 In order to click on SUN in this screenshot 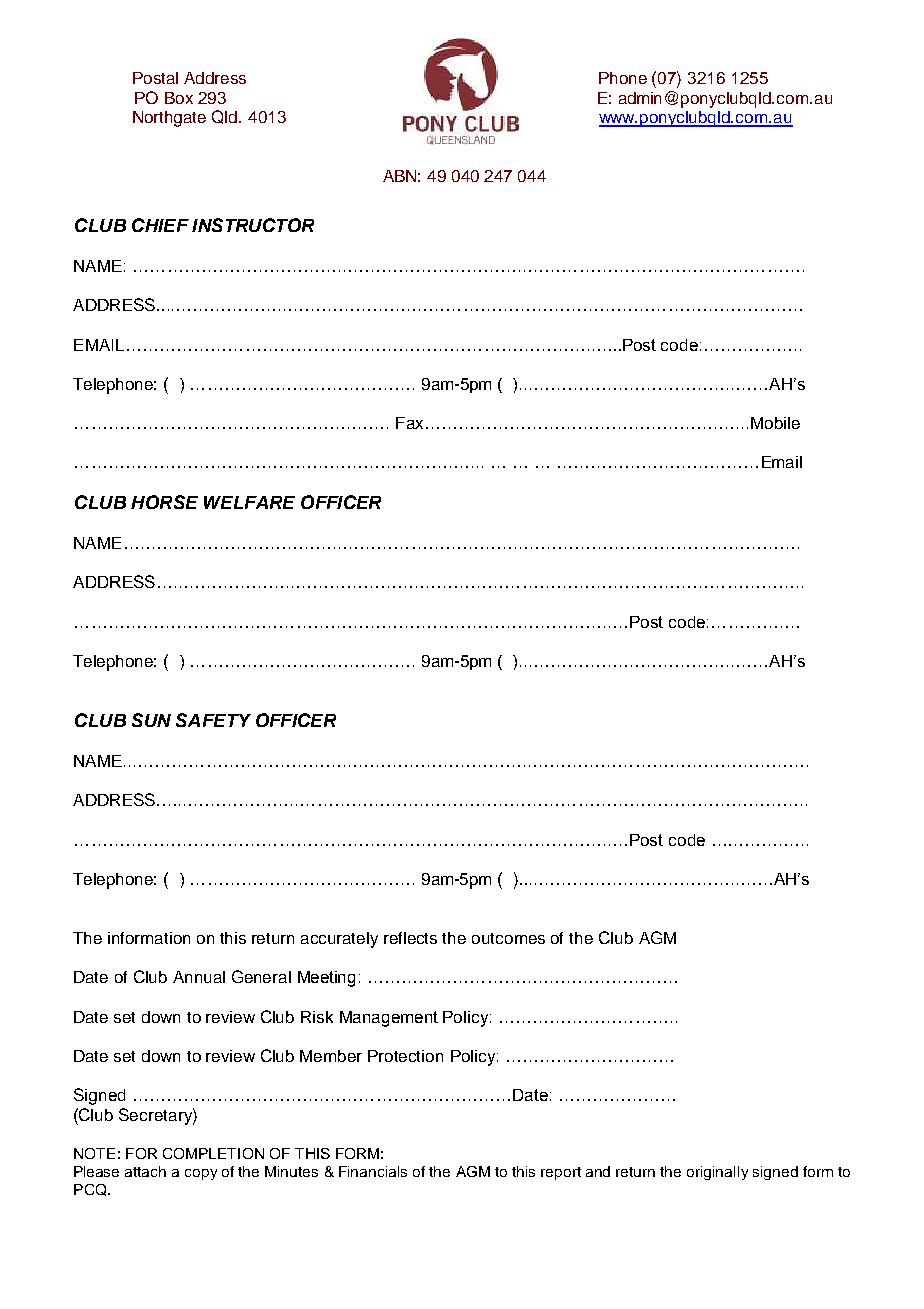, I will do `click(151, 720)`.
